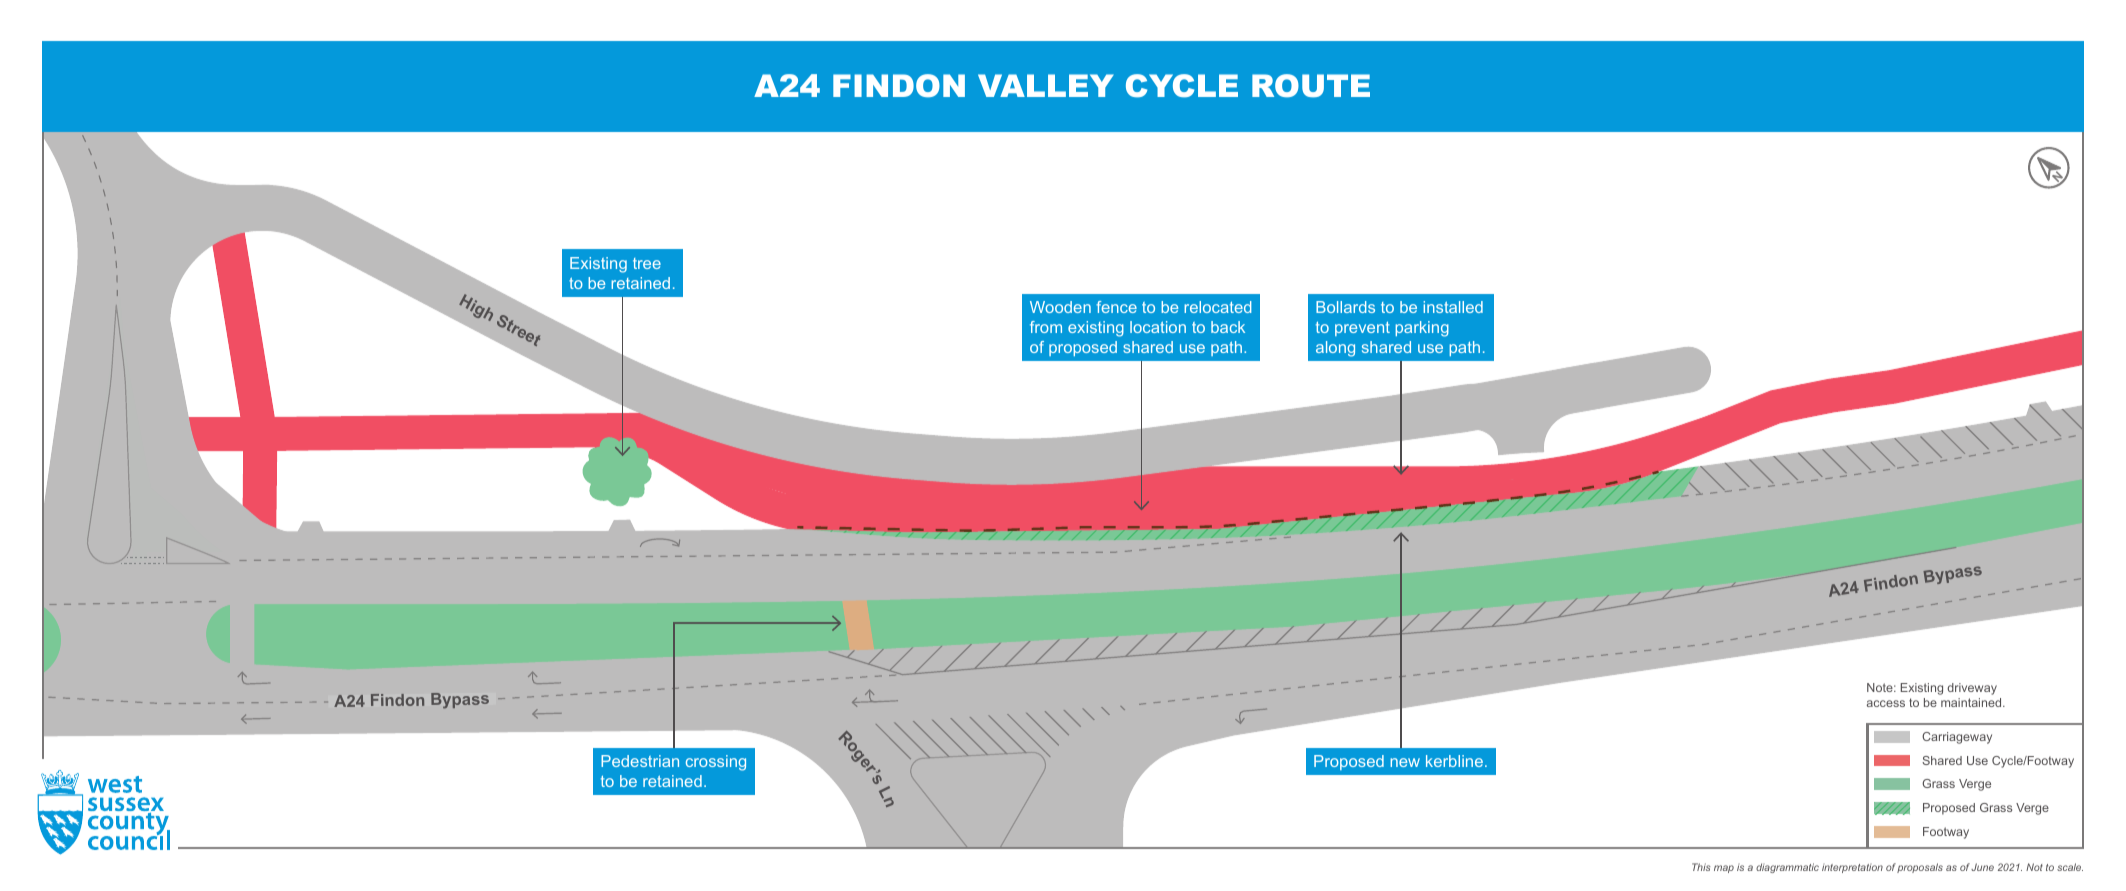 The image size is (2126, 891). Describe the element at coordinates (1335, 349) in the screenshot. I see `along` at that location.
